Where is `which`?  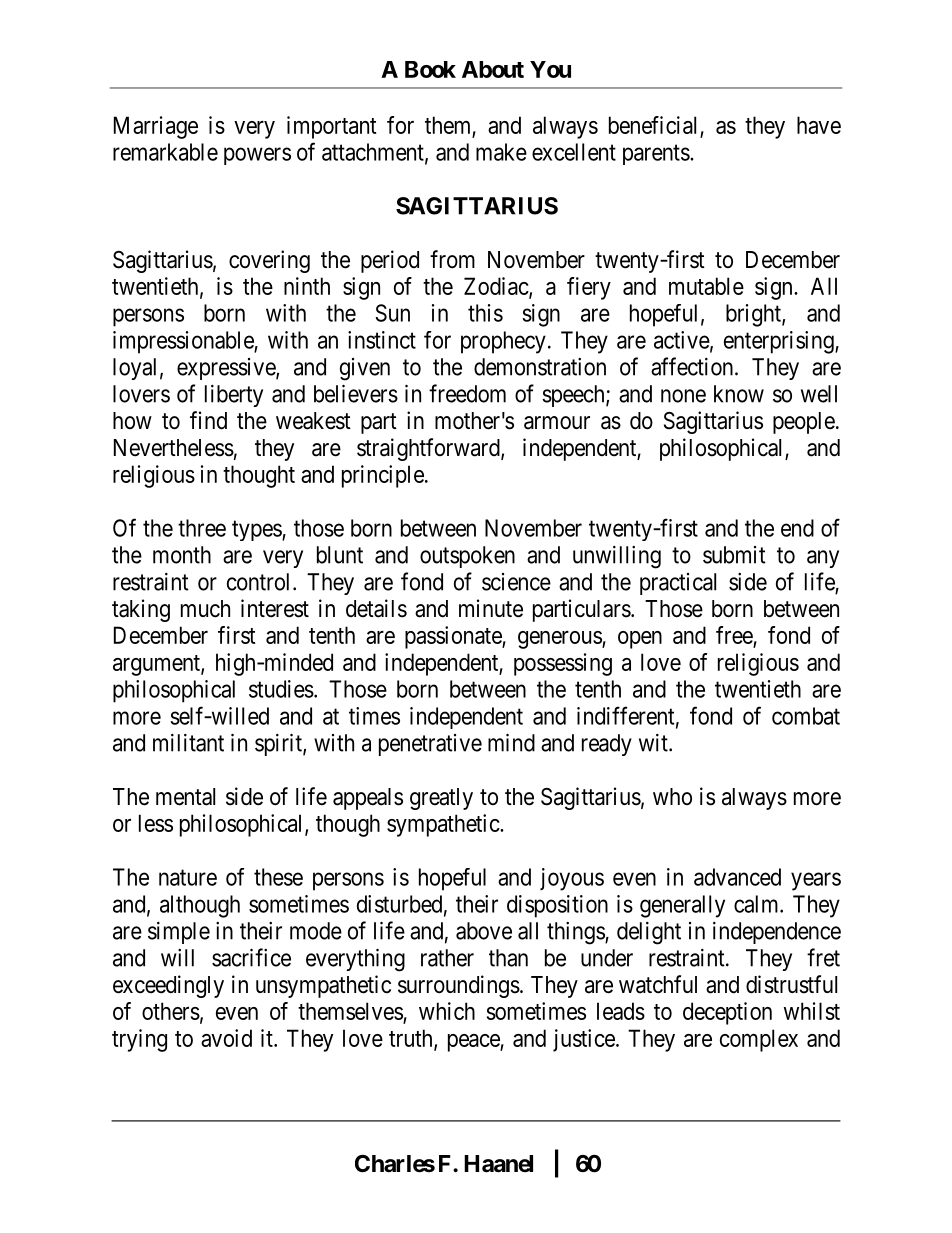 which is located at coordinates (447, 1011).
